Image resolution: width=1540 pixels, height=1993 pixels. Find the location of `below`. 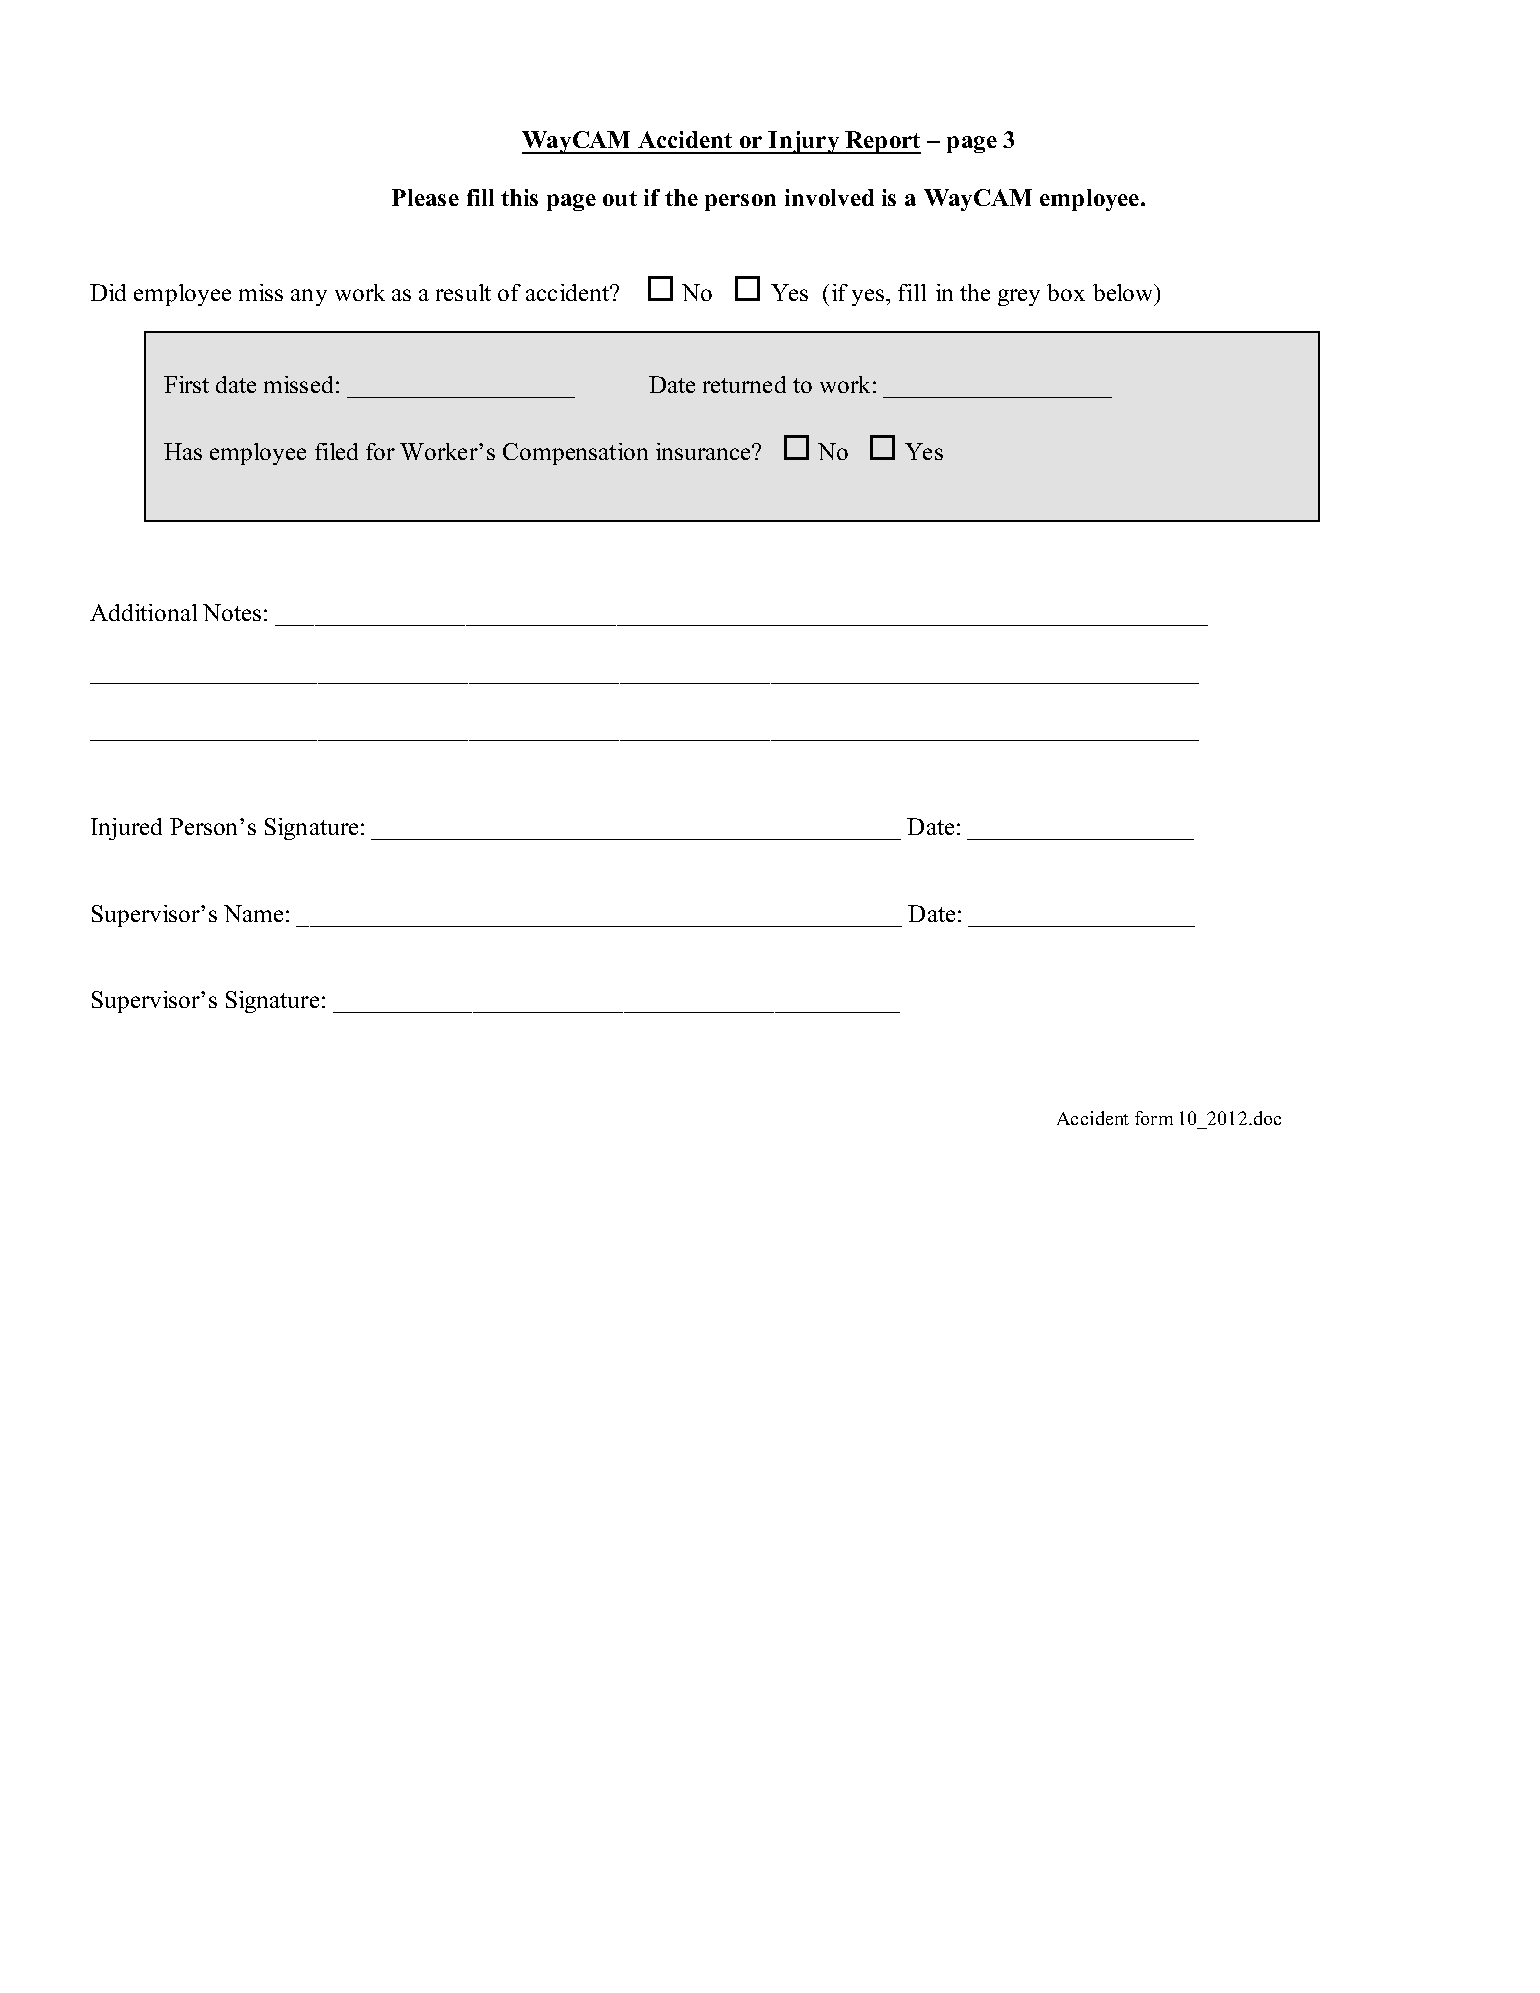

below is located at coordinates (1124, 294).
